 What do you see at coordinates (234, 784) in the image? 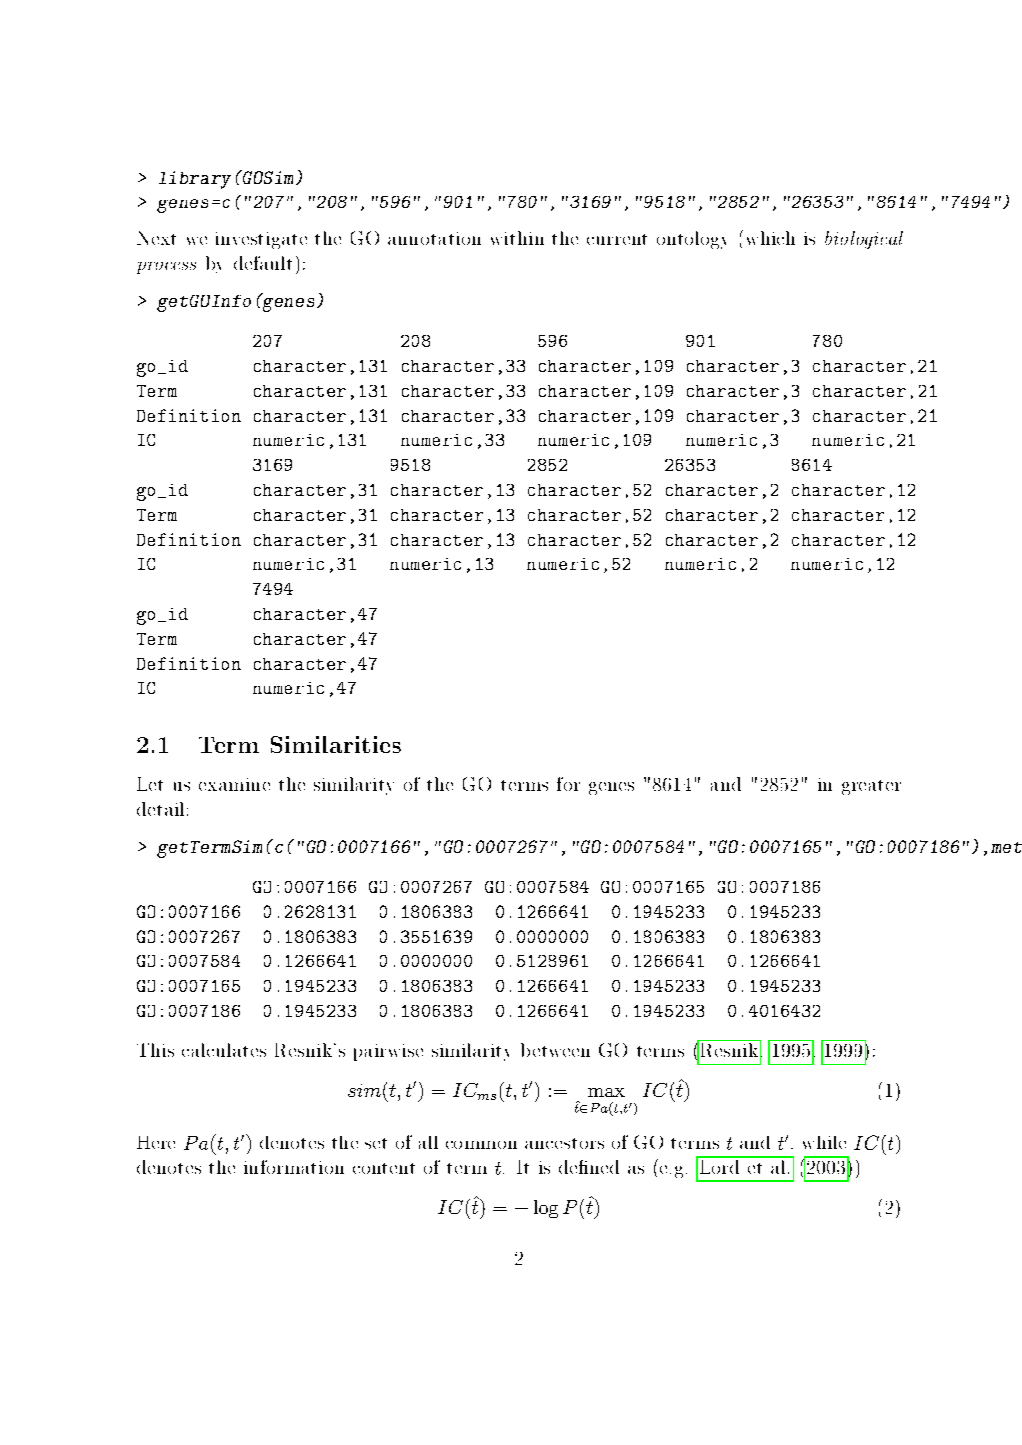
I see `examine` at bounding box center [234, 784].
